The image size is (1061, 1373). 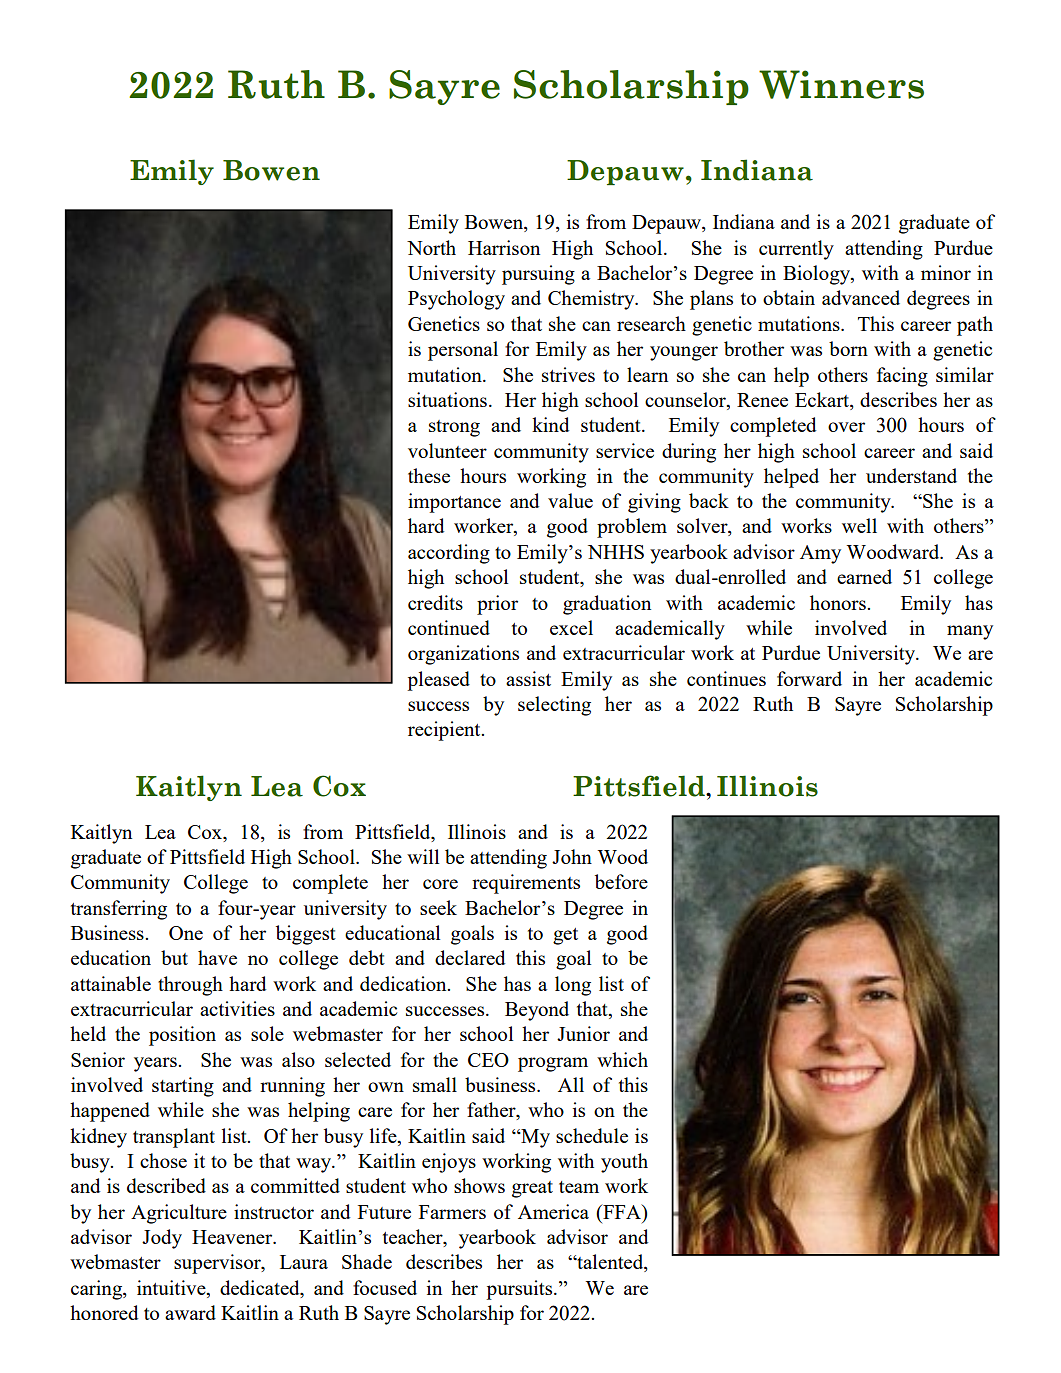 I want to click on selecting, so click(x=554, y=706).
